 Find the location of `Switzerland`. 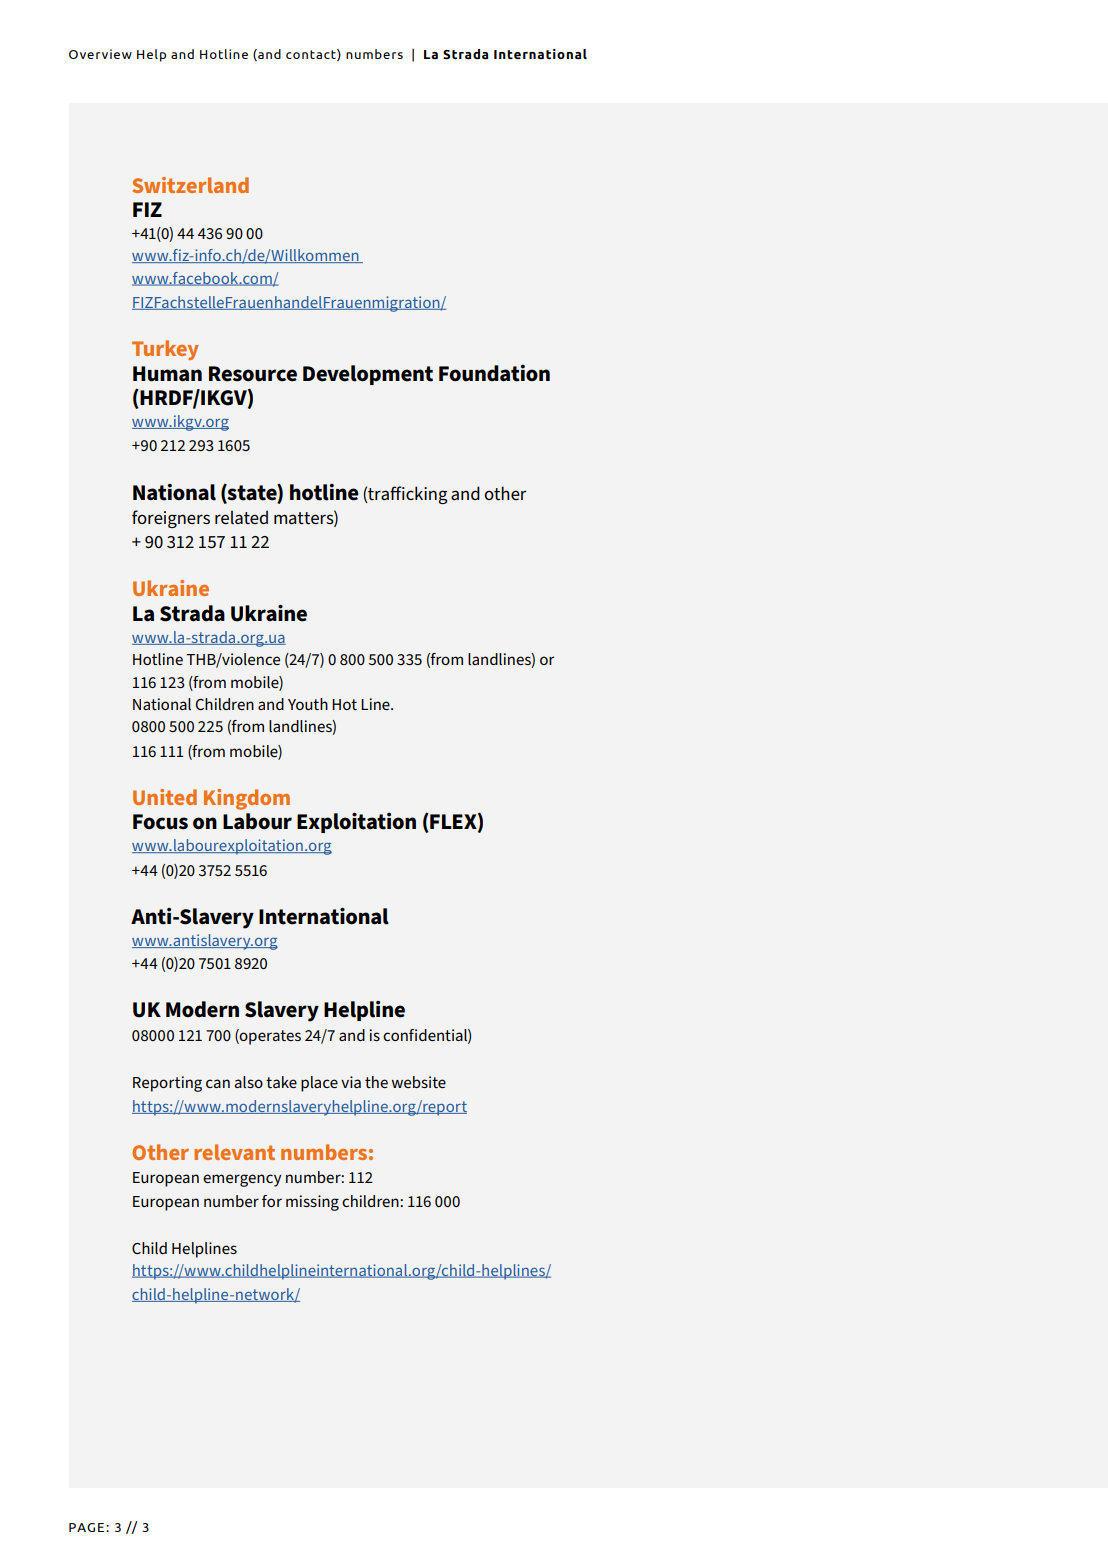

Switzerland is located at coordinates (191, 185).
